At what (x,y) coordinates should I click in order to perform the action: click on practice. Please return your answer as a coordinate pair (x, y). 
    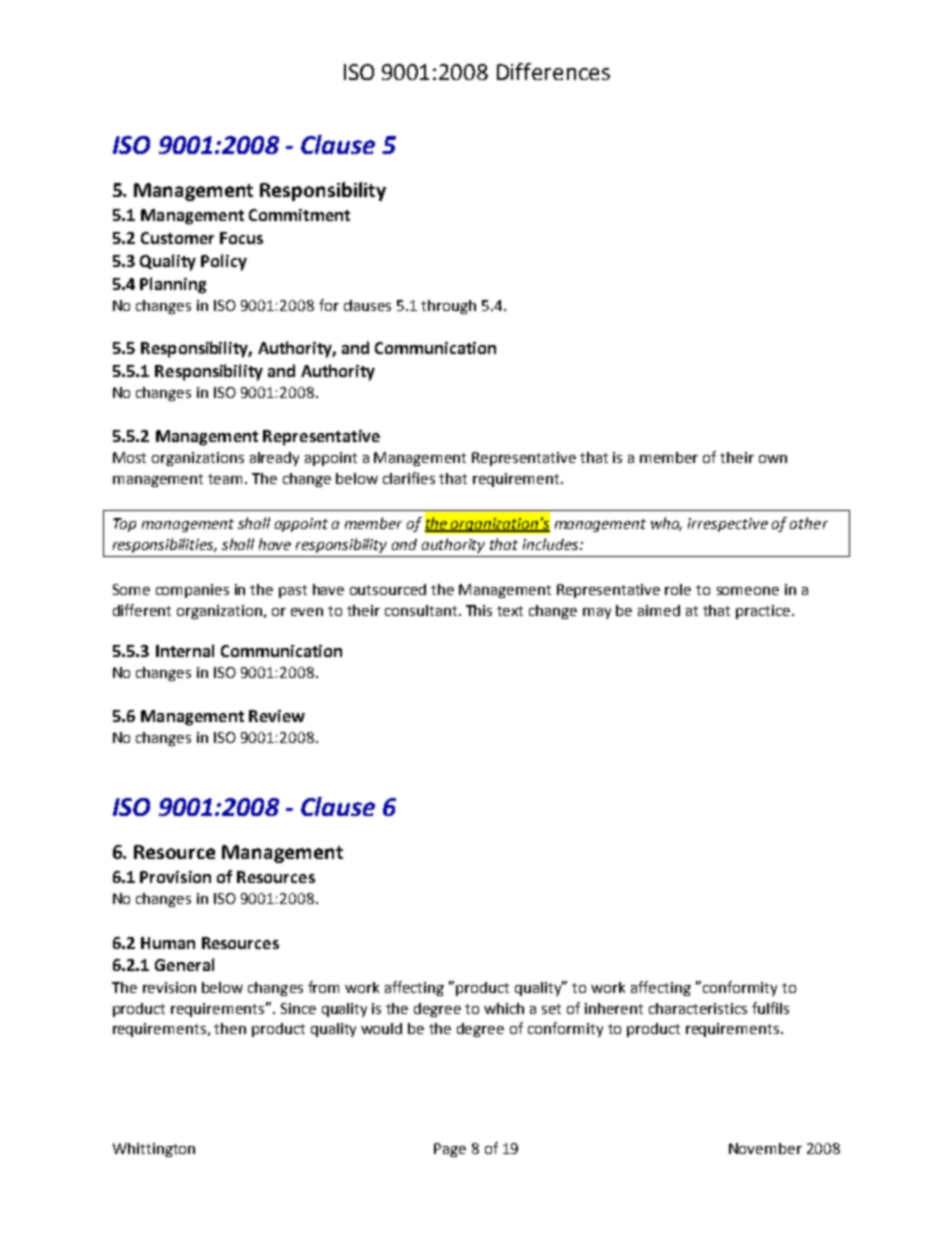
    Looking at the image, I should click on (764, 612).
